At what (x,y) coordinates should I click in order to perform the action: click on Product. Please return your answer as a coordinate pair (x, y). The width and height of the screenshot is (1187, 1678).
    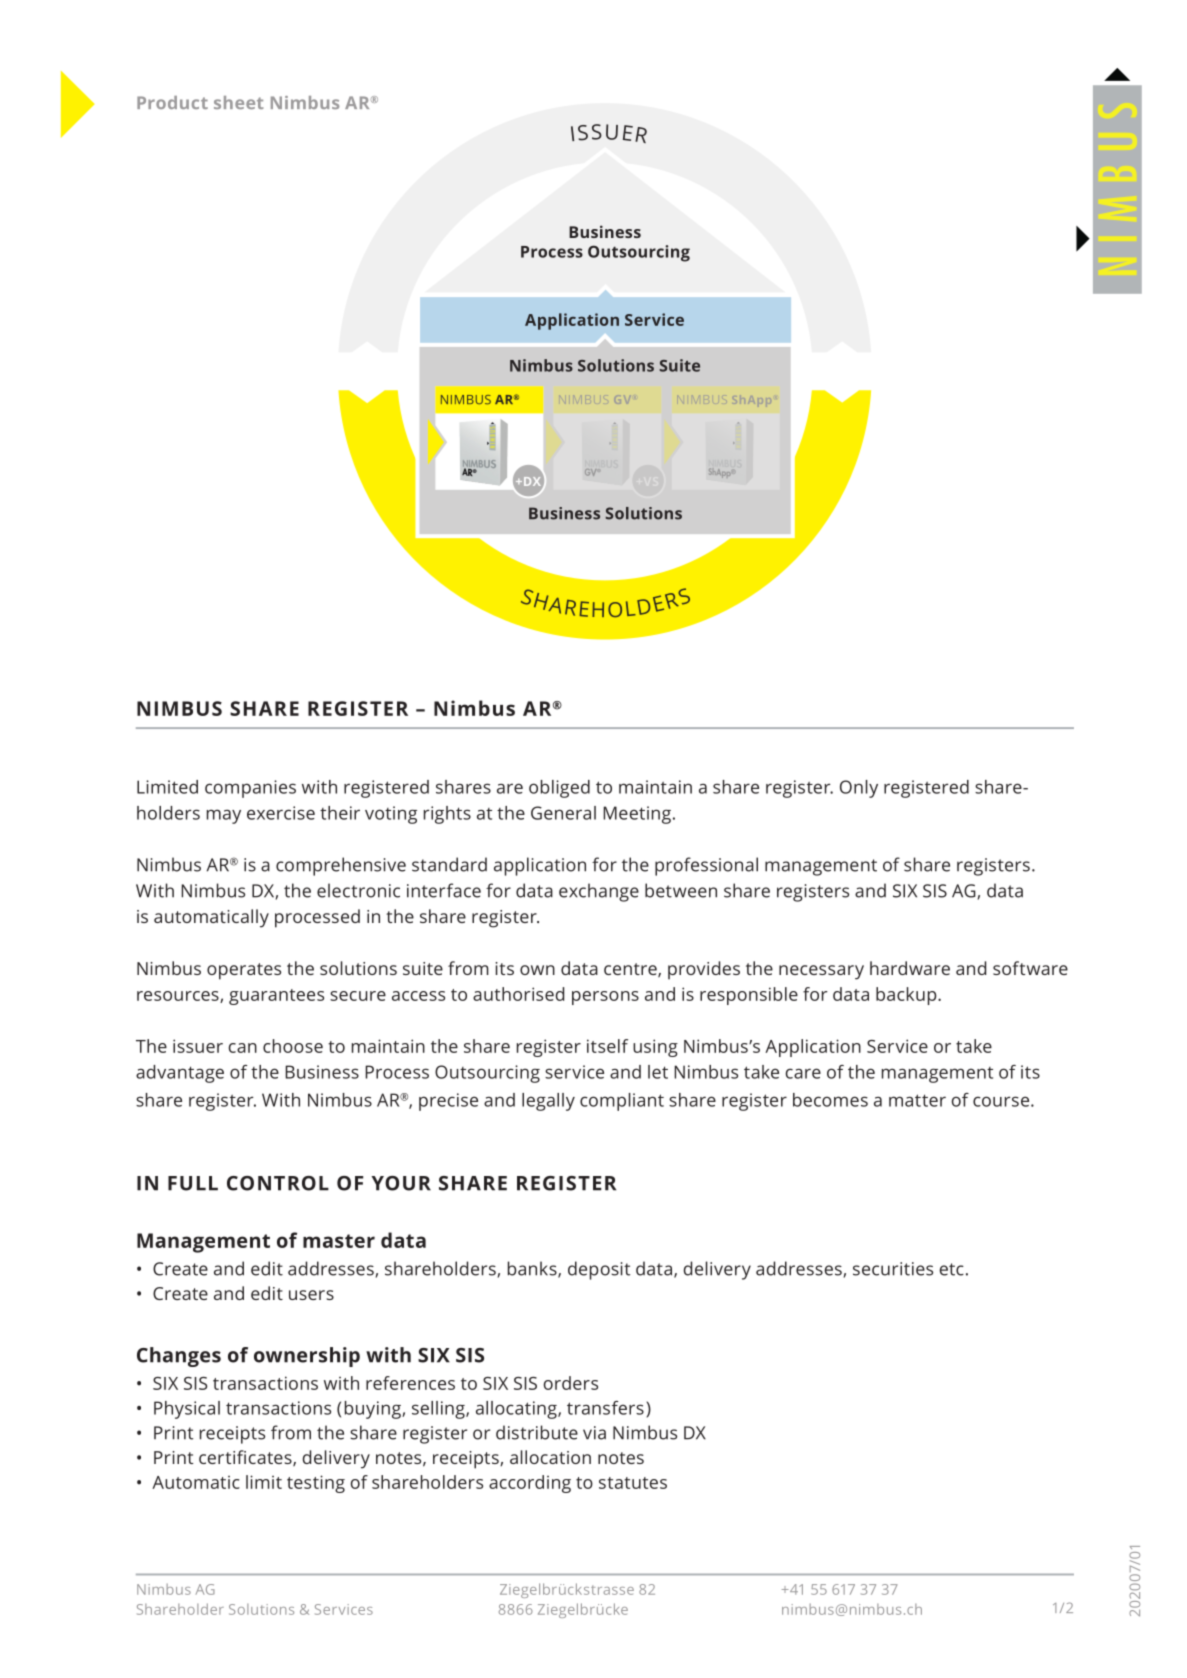
    Looking at the image, I should click on (172, 102).
